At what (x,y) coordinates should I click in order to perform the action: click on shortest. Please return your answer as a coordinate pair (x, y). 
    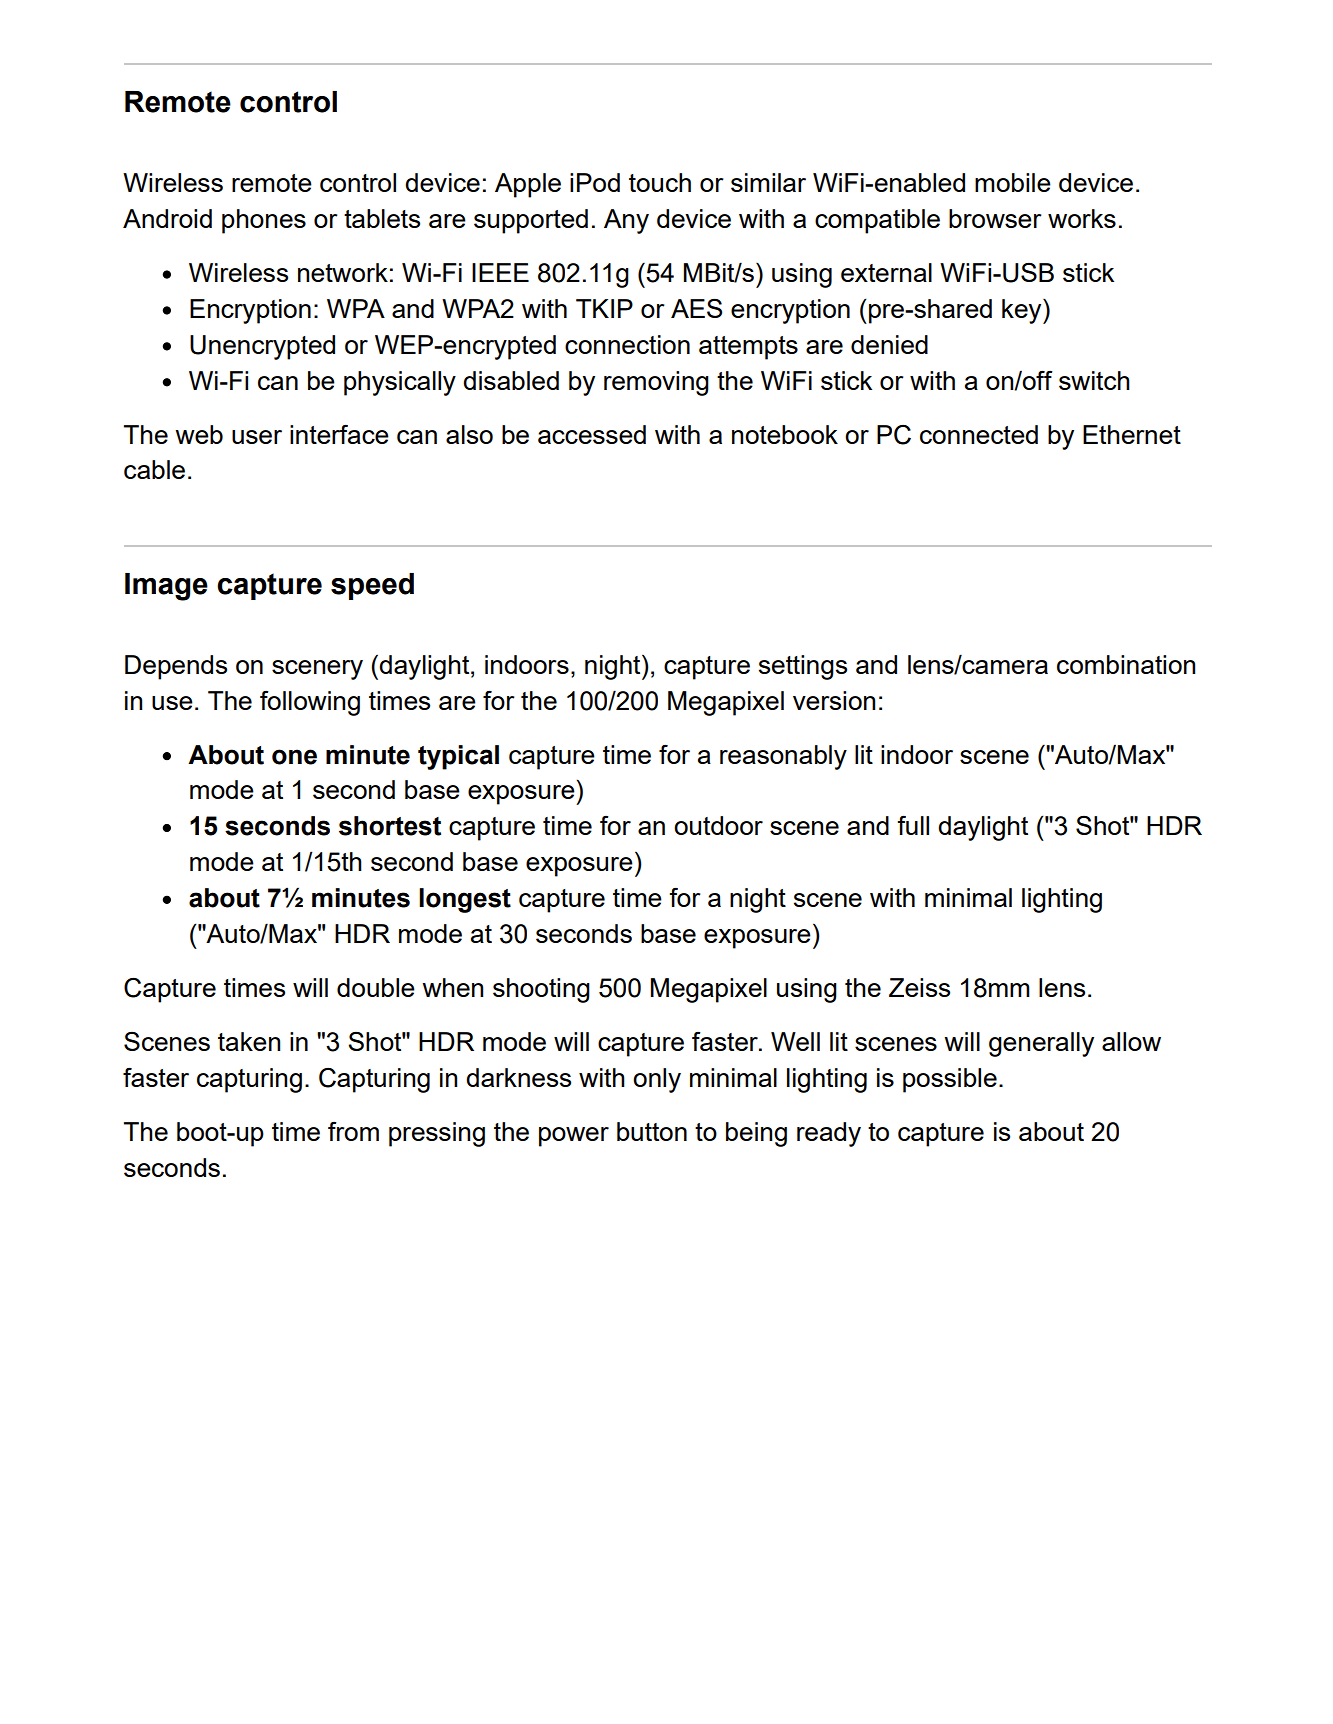
    Looking at the image, I should click on (390, 826).
